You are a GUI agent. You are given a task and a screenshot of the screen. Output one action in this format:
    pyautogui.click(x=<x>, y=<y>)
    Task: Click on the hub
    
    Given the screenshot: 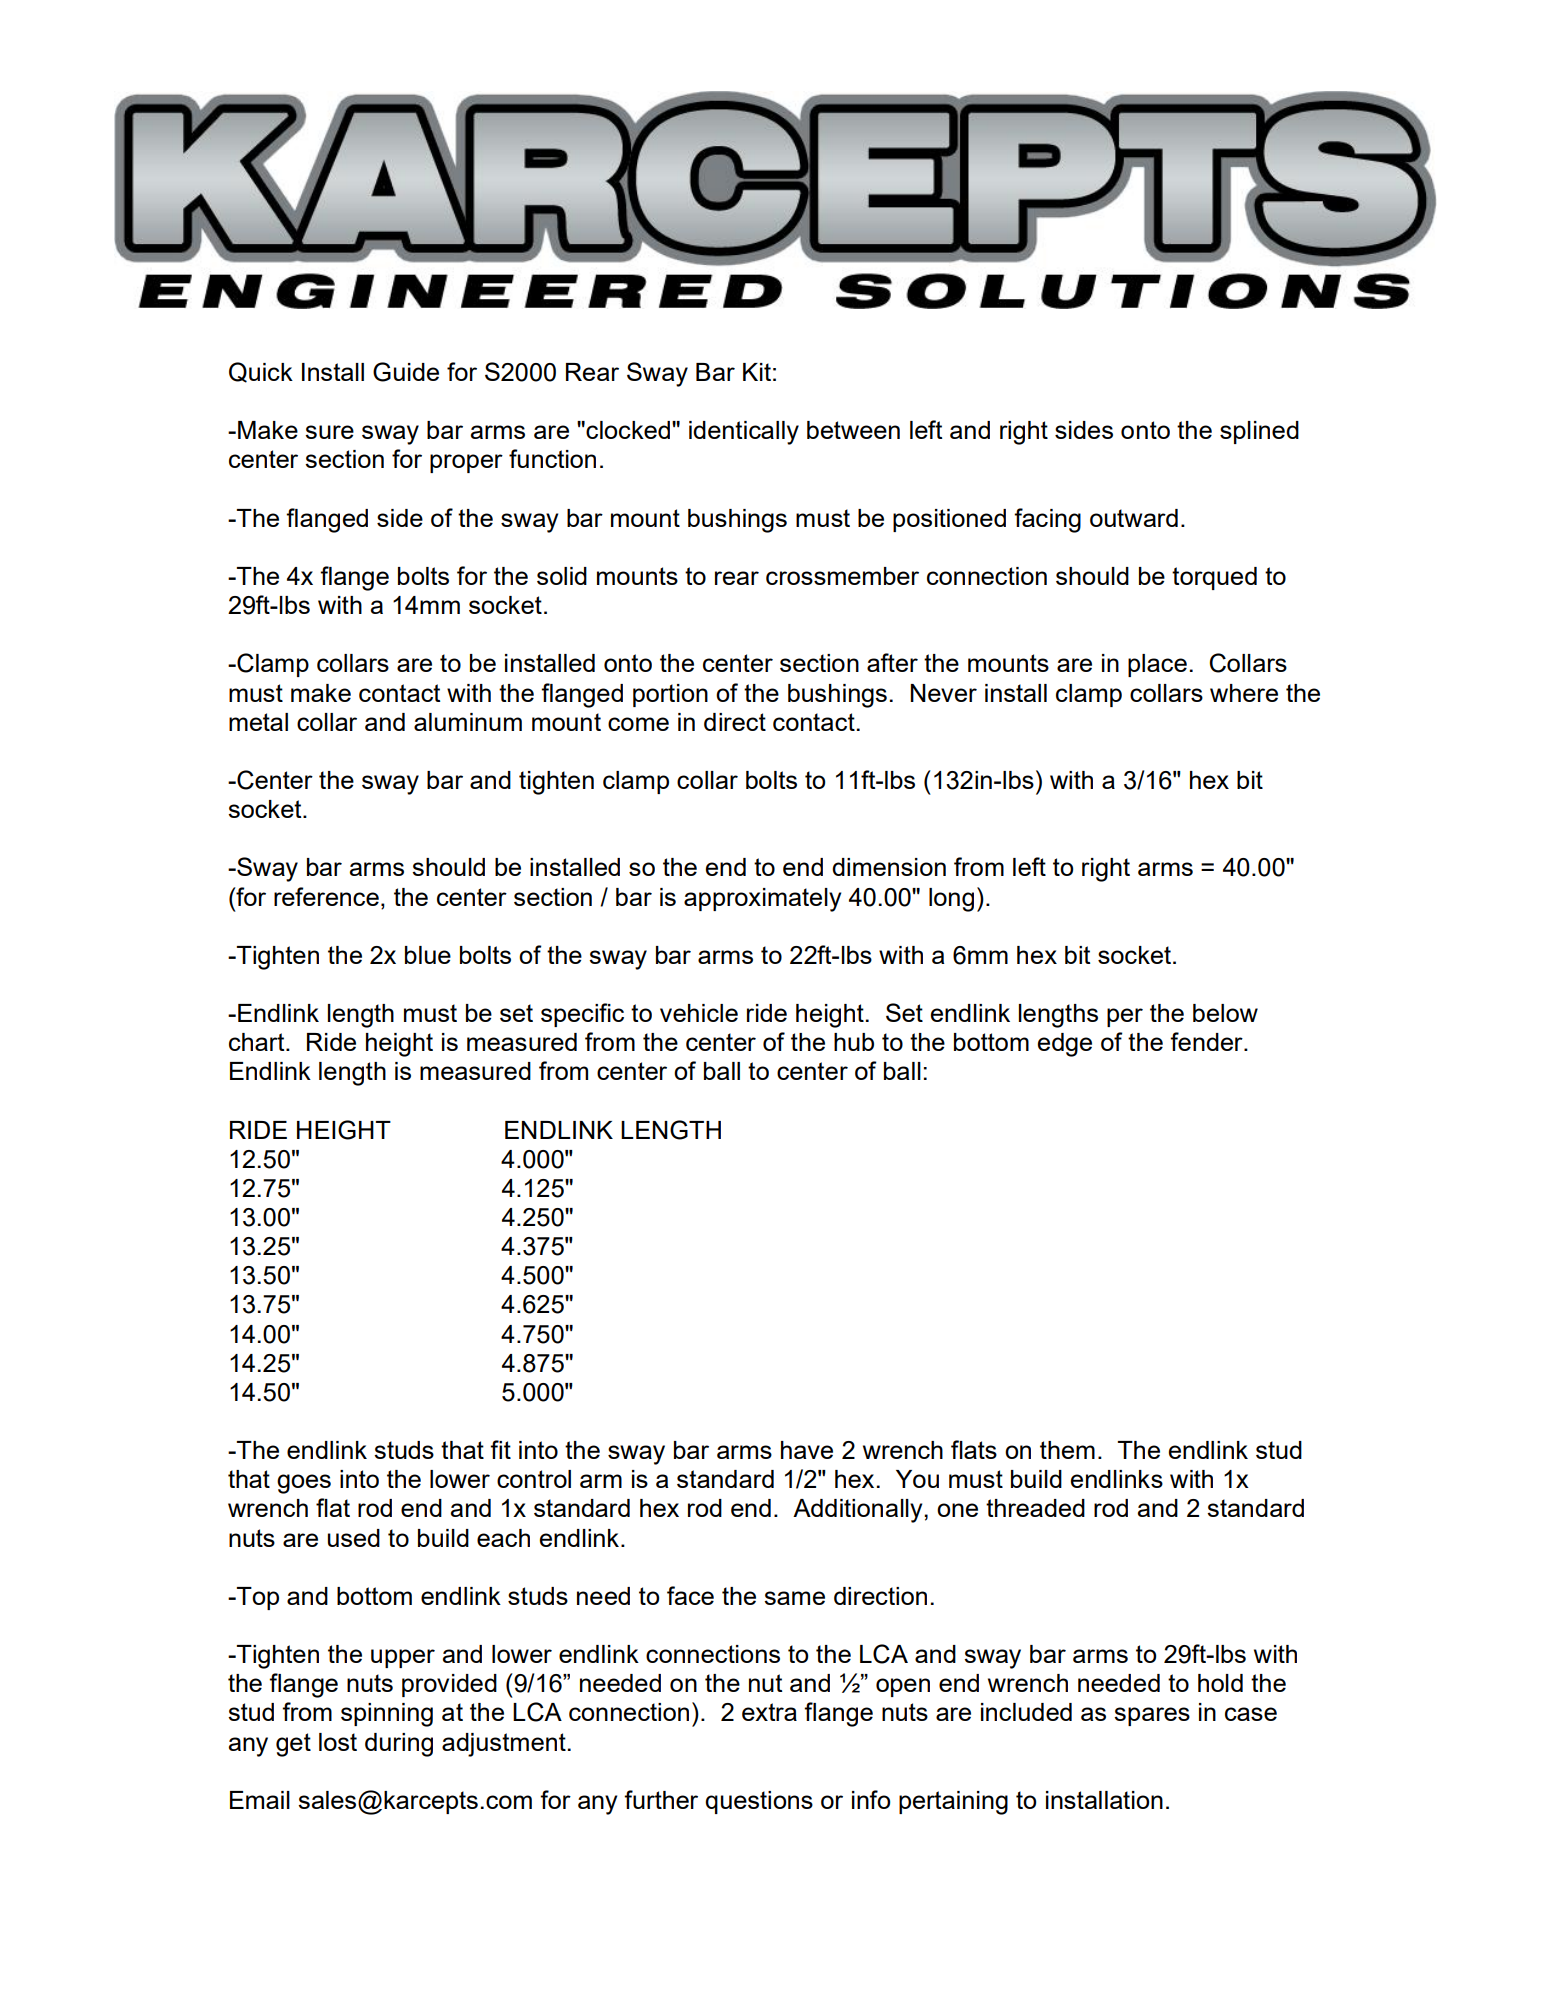 What is the action you would take?
    pyautogui.click(x=854, y=1042)
